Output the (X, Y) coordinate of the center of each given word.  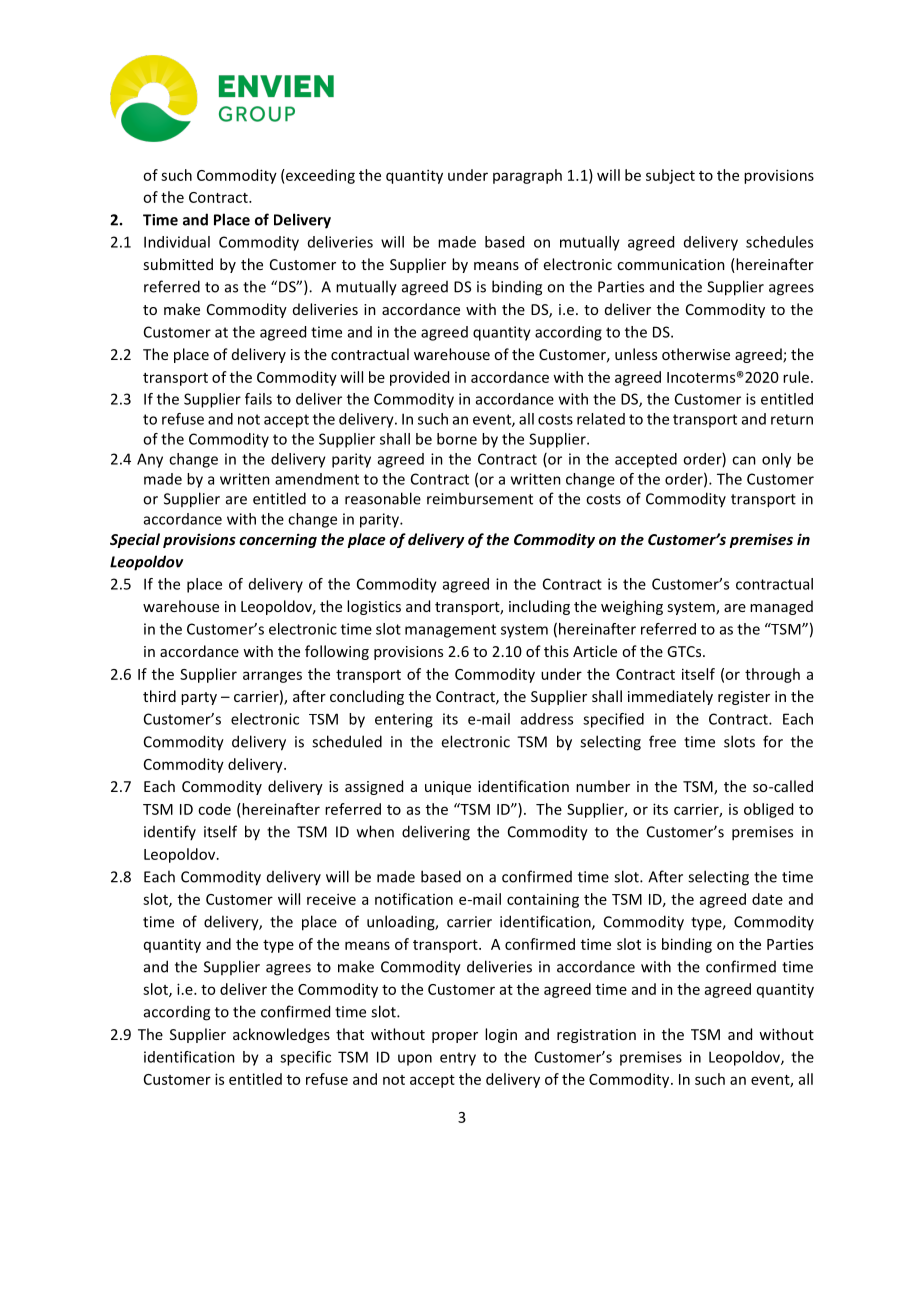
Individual (177, 242)
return (792, 419)
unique (448, 788)
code (214, 809)
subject (670, 176)
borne (457, 439)
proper (455, 1037)
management (450, 631)
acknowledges (281, 1035)
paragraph (527, 176)
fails (258, 399)
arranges (272, 677)
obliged (768, 810)
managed (781, 607)
